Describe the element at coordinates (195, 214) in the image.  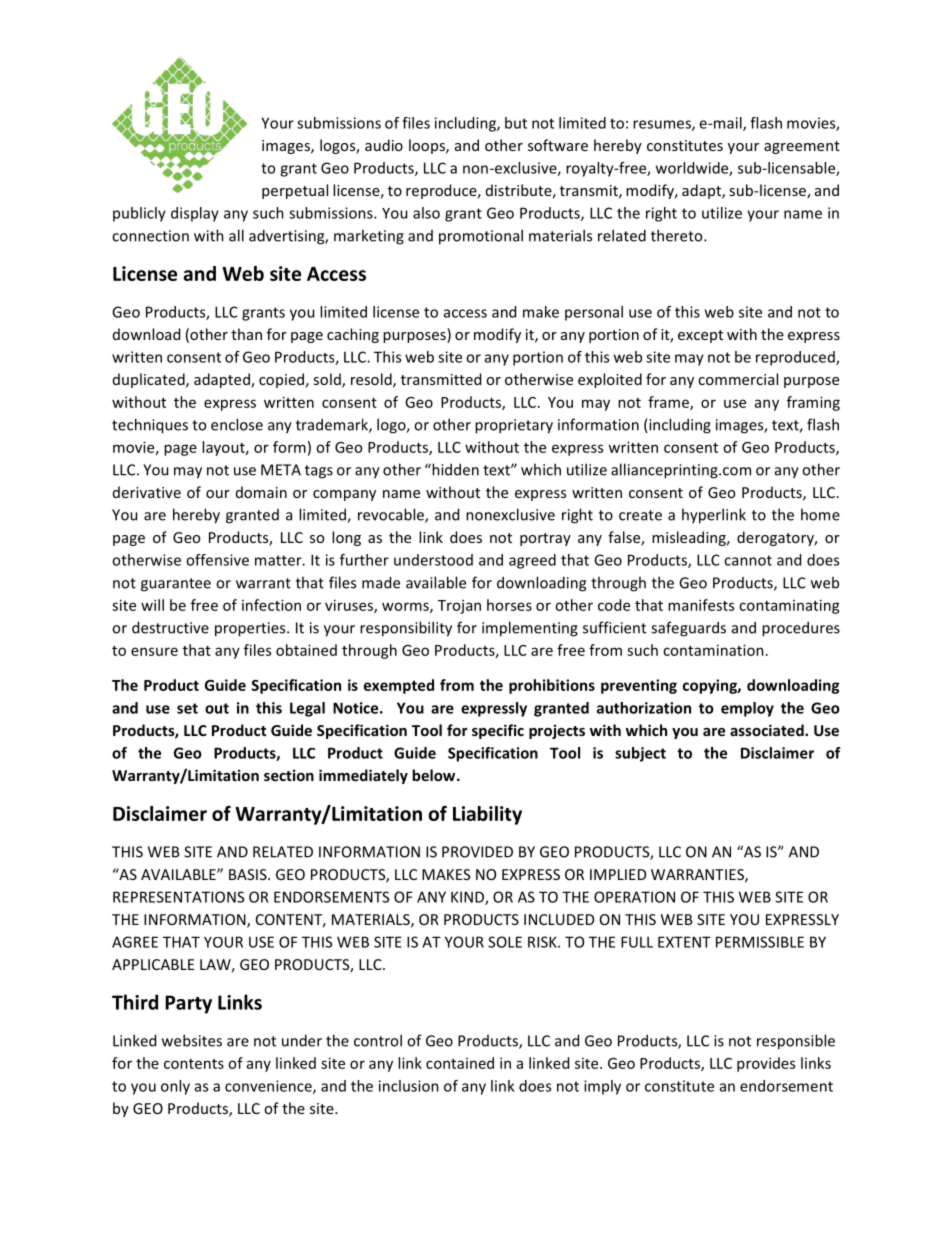
I see `display` at that location.
